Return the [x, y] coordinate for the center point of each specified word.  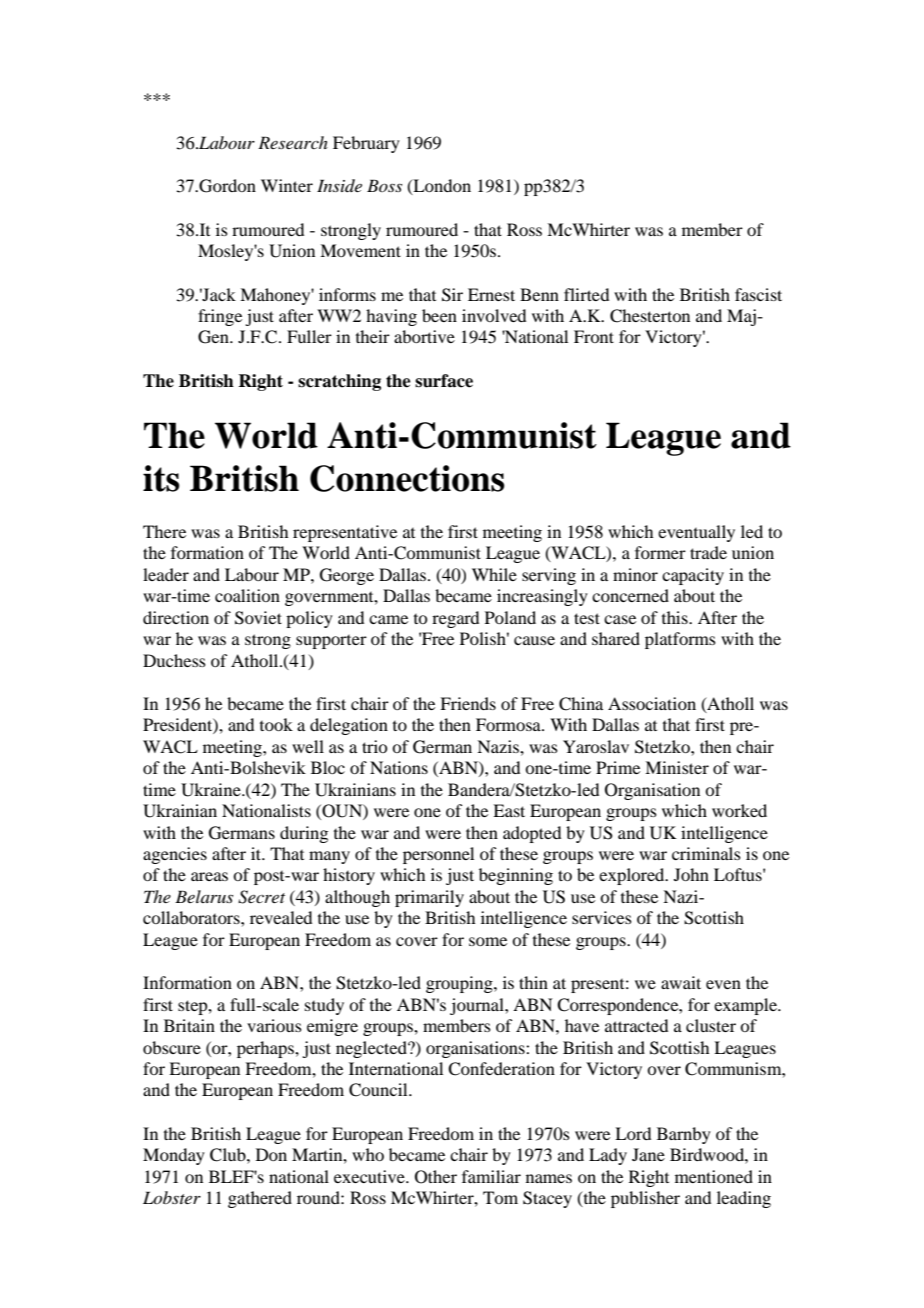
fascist [758, 294]
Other [436, 1177]
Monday [174, 1156]
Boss [384, 185]
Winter [287, 185]
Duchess [174, 660]
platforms [680, 640]
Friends [468, 703]
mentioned [714, 1176]
